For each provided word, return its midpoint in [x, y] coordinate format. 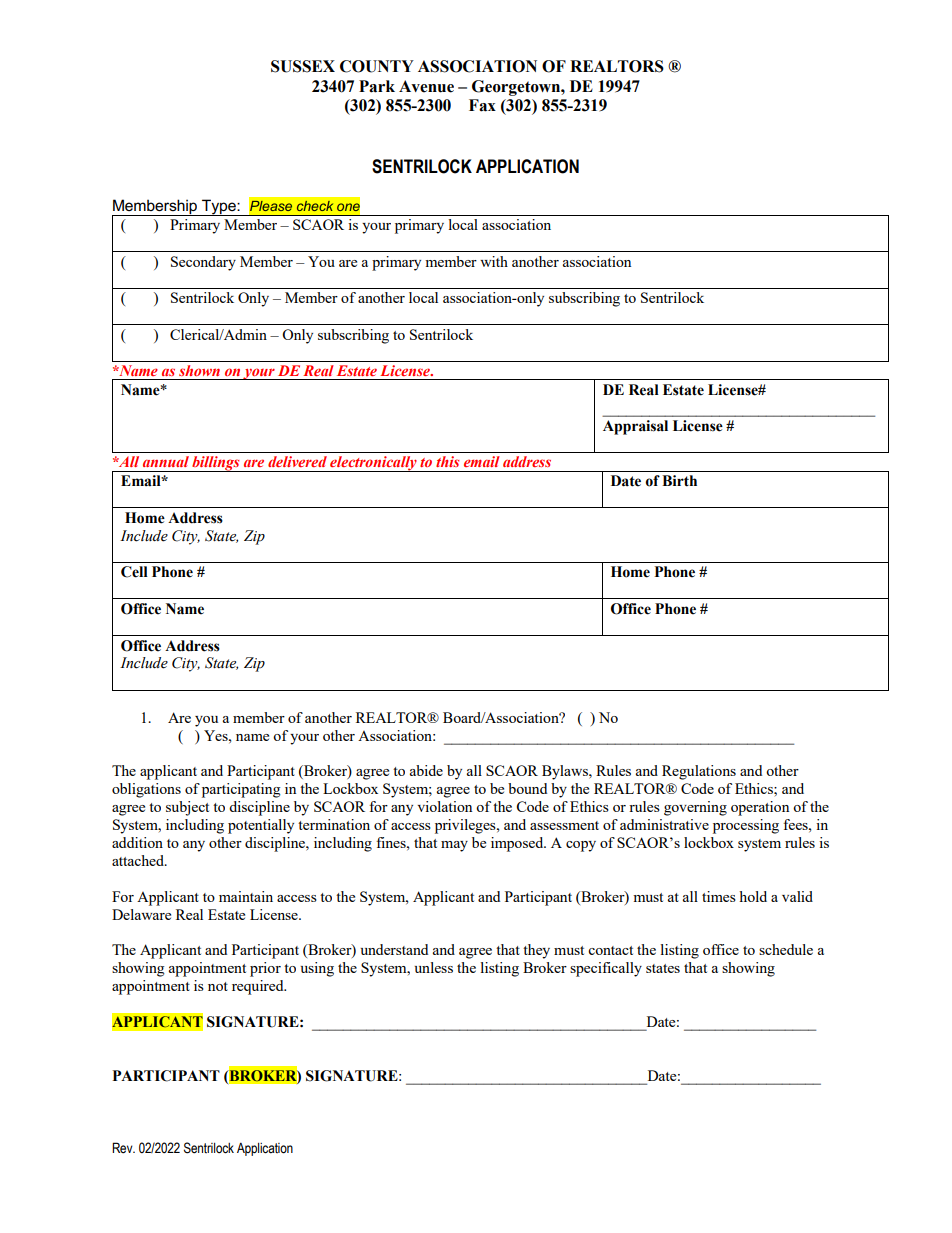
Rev [123, 1147]
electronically [373, 464]
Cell [134, 572]
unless [434, 967]
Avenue [426, 86]
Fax [482, 105]
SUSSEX [303, 66]
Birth [679, 481]
